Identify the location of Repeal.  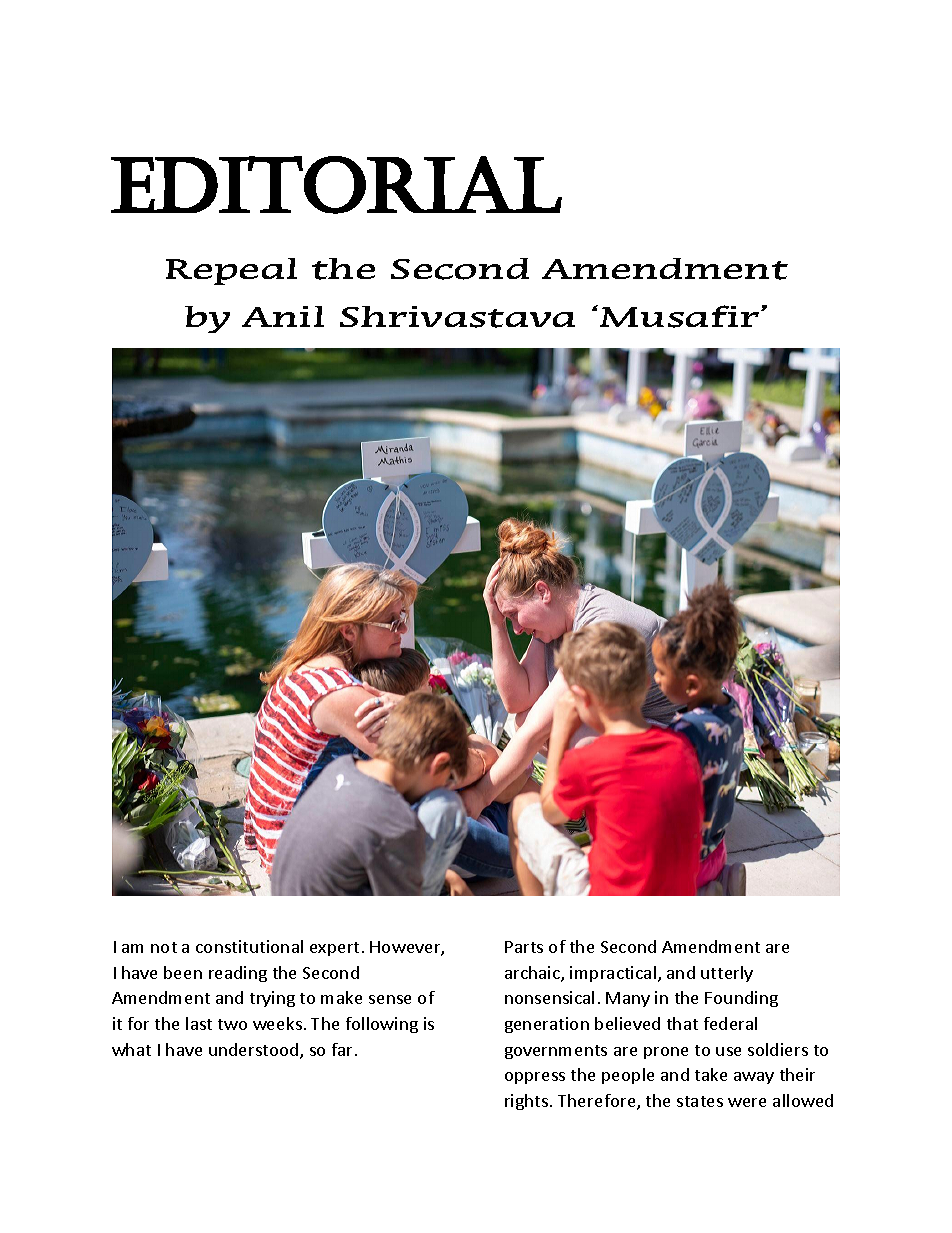
(231, 271).
